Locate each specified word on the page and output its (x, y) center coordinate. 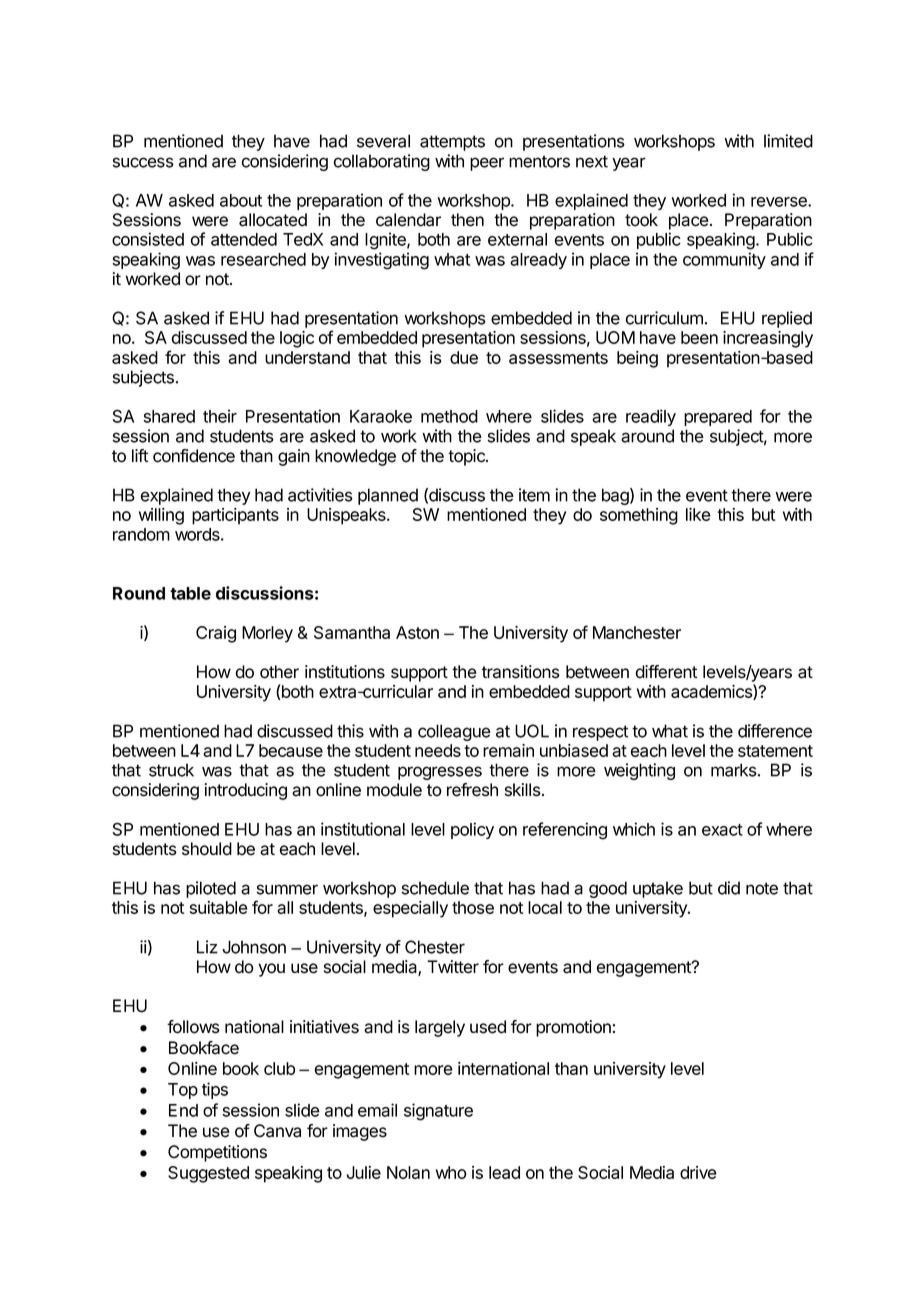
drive (698, 1172)
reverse (780, 202)
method (449, 416)
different (666, 672)
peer (487, 164)
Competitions (217, 1153)
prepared (718, 418)
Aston (417, 632)
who (451, 1172)
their (220, 416)
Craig (216, 634)
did (729, 888)
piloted (211, 889)
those (473, 907)
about (241, 200)
